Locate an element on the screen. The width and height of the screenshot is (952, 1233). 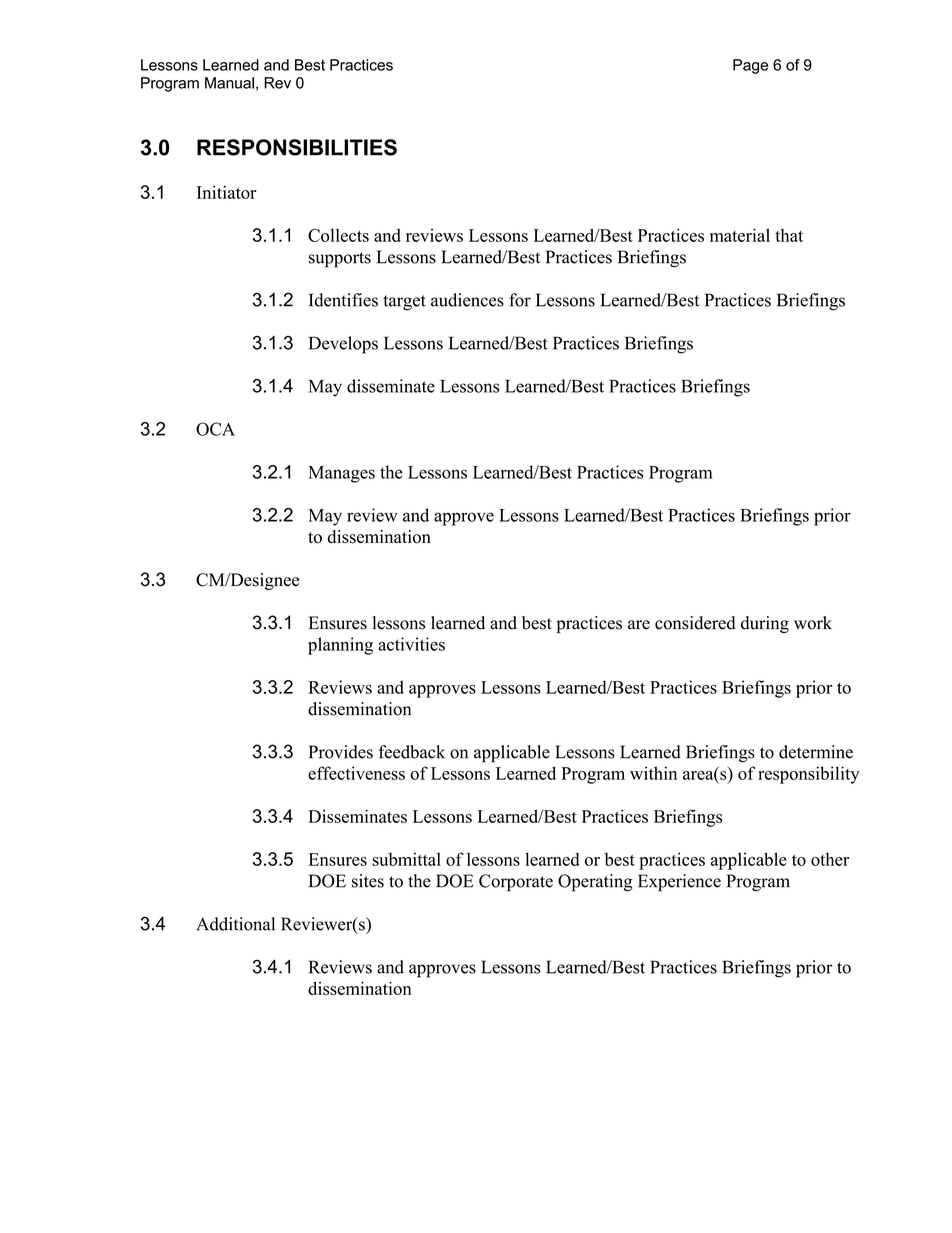
planning is located at coordinates (340, 646).
